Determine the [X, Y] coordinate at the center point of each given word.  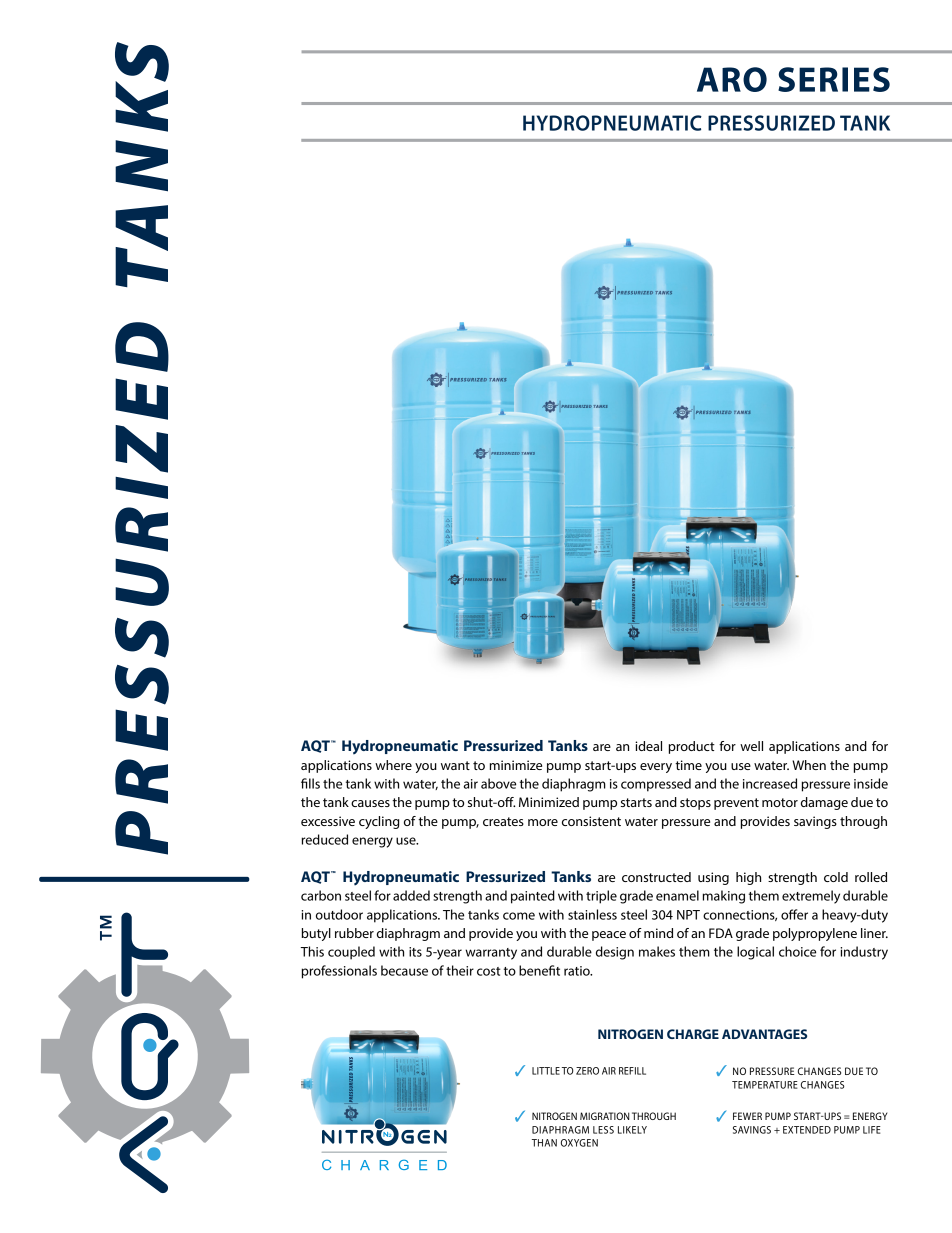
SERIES [834, 79]
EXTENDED [807, 1130]
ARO [732, 79]
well [751, 746]
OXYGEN [579, 1143]
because [404, 970]
